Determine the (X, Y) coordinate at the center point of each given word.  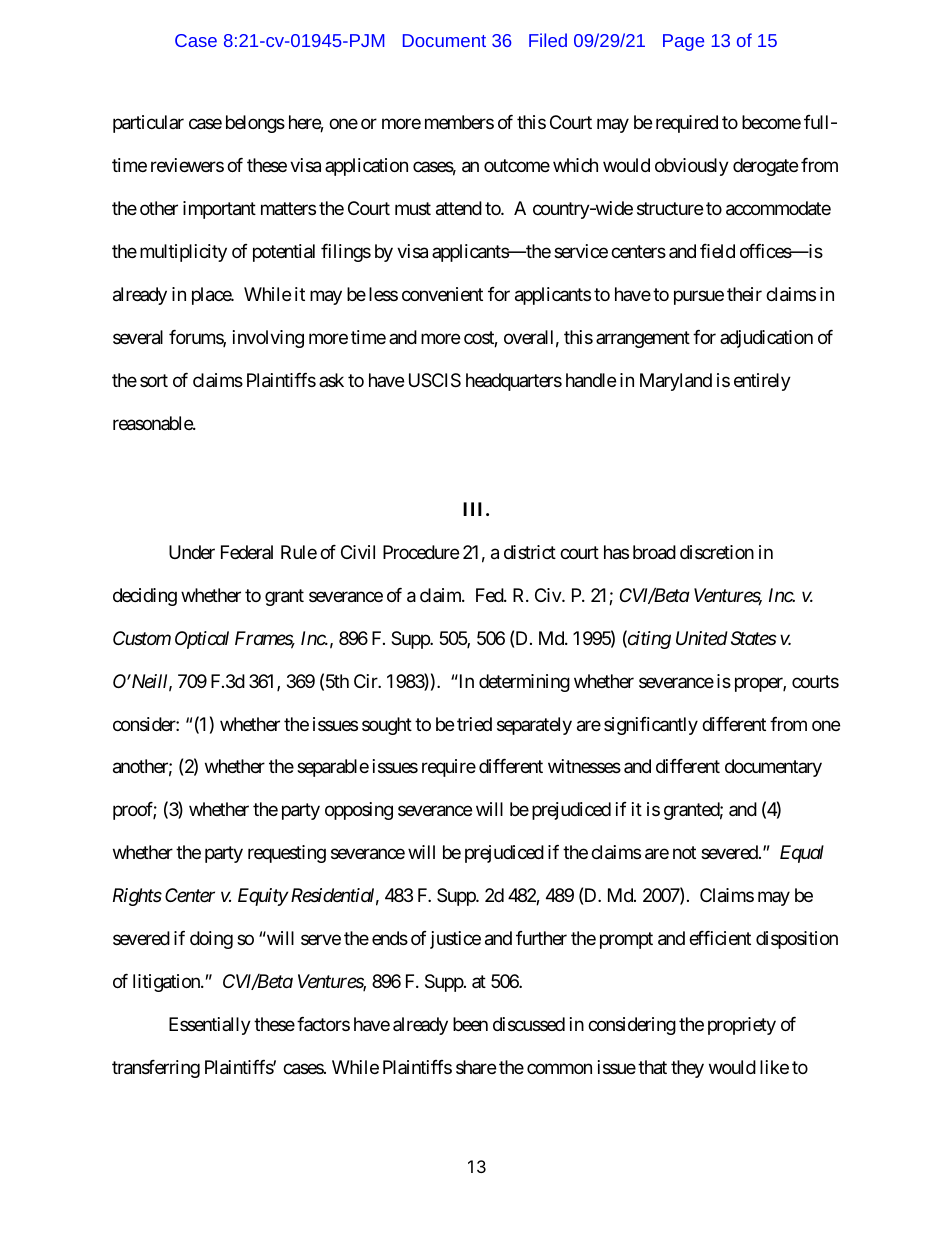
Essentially (210, 1026)
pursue (699, 297)
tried (474, 724)
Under (192, 552)
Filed (548, 40)
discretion (717, 552)
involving (268, 339)
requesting (287, 854)
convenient (442, 294)
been (470, 1024)
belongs (255, 124)
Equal (802, 854)
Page (683, 42)
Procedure (421, 552)
